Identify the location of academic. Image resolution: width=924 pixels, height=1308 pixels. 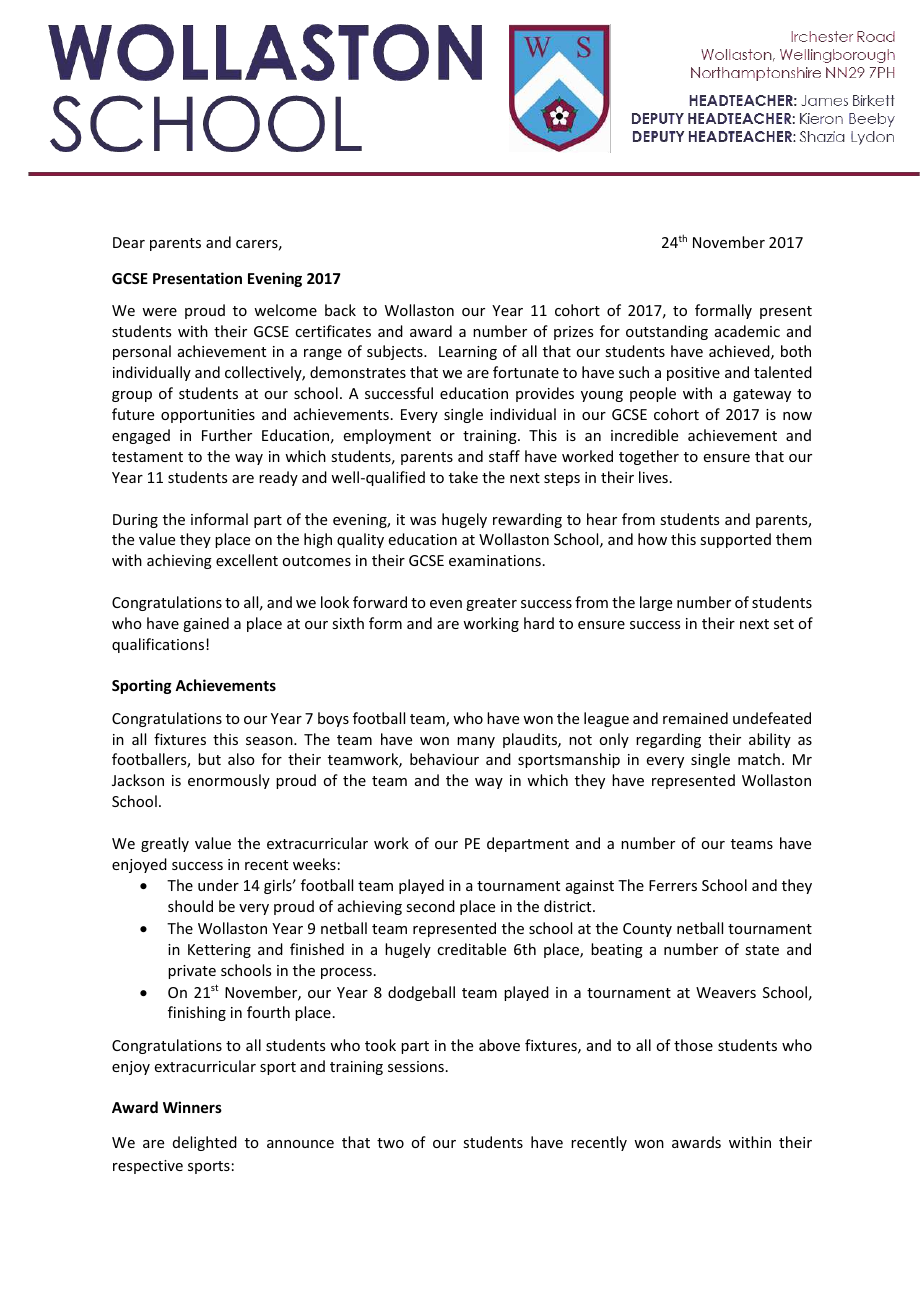
(747, 331).
